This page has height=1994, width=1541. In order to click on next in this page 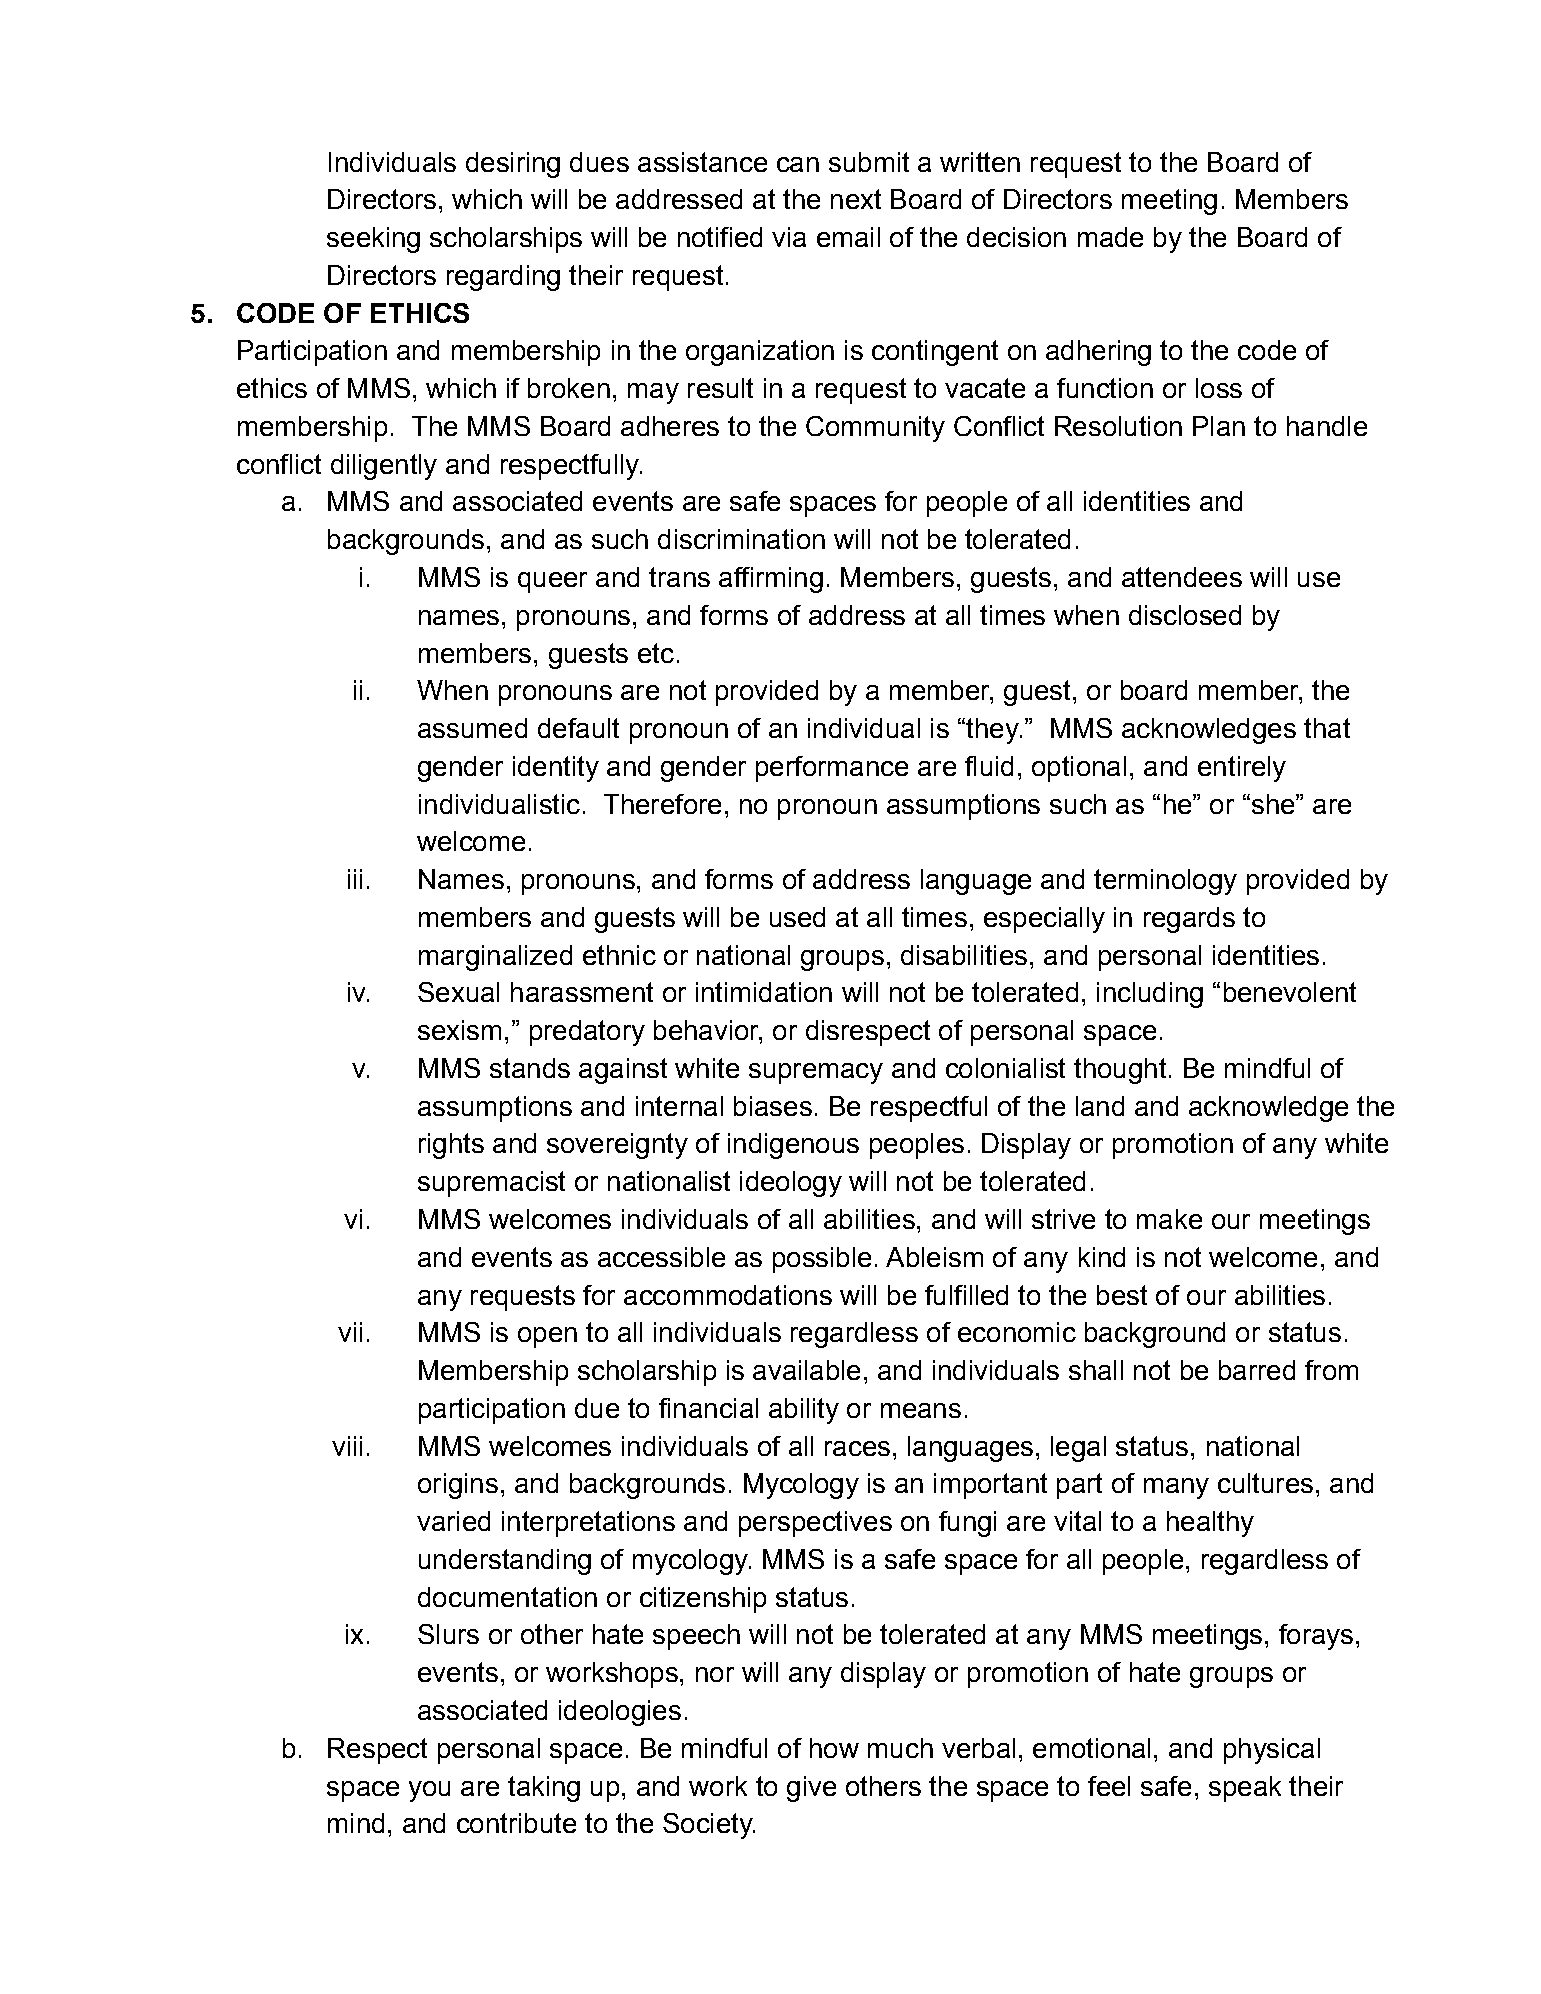, I will do `click(856, 199)`.
